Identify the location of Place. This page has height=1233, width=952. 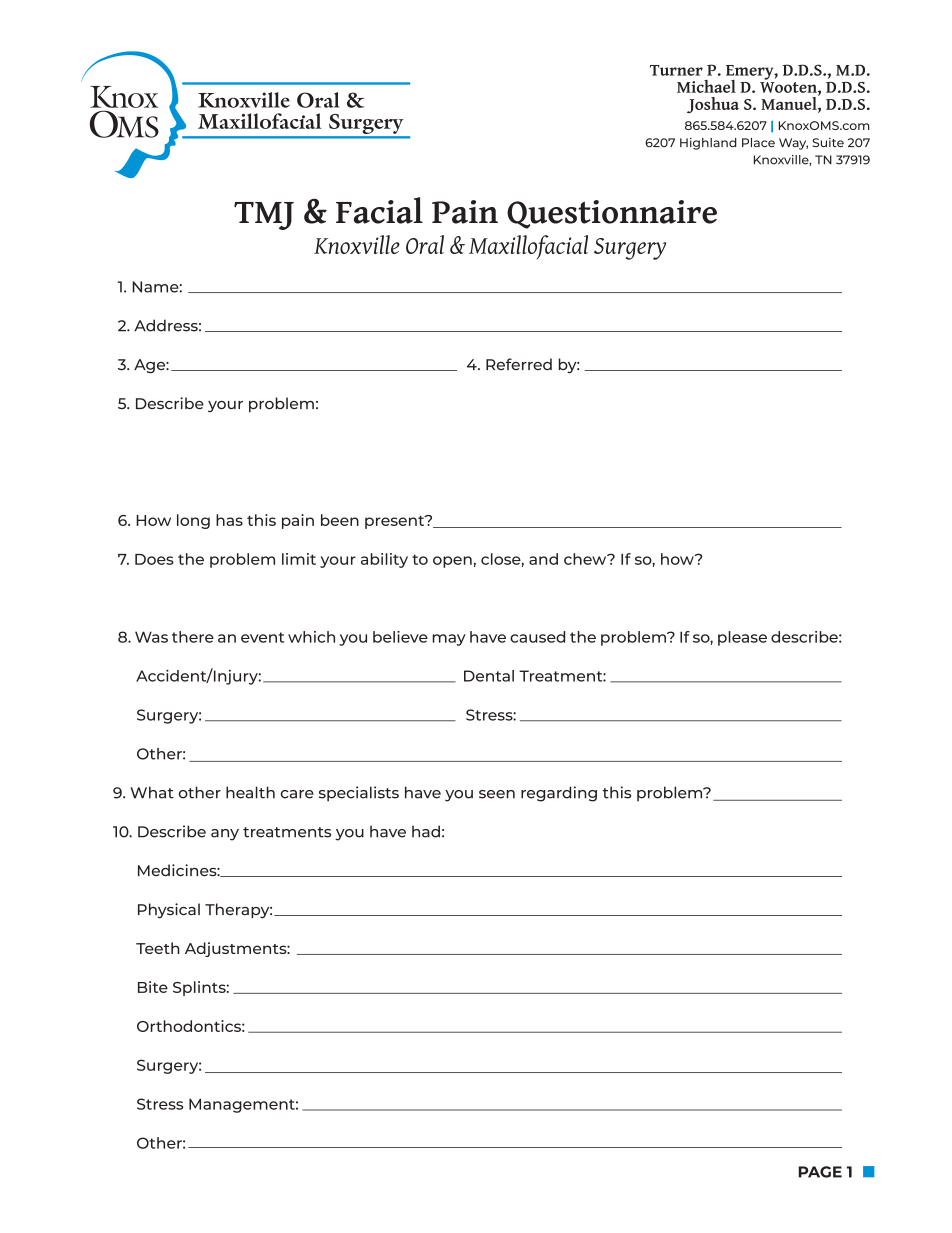
(758, 142).
